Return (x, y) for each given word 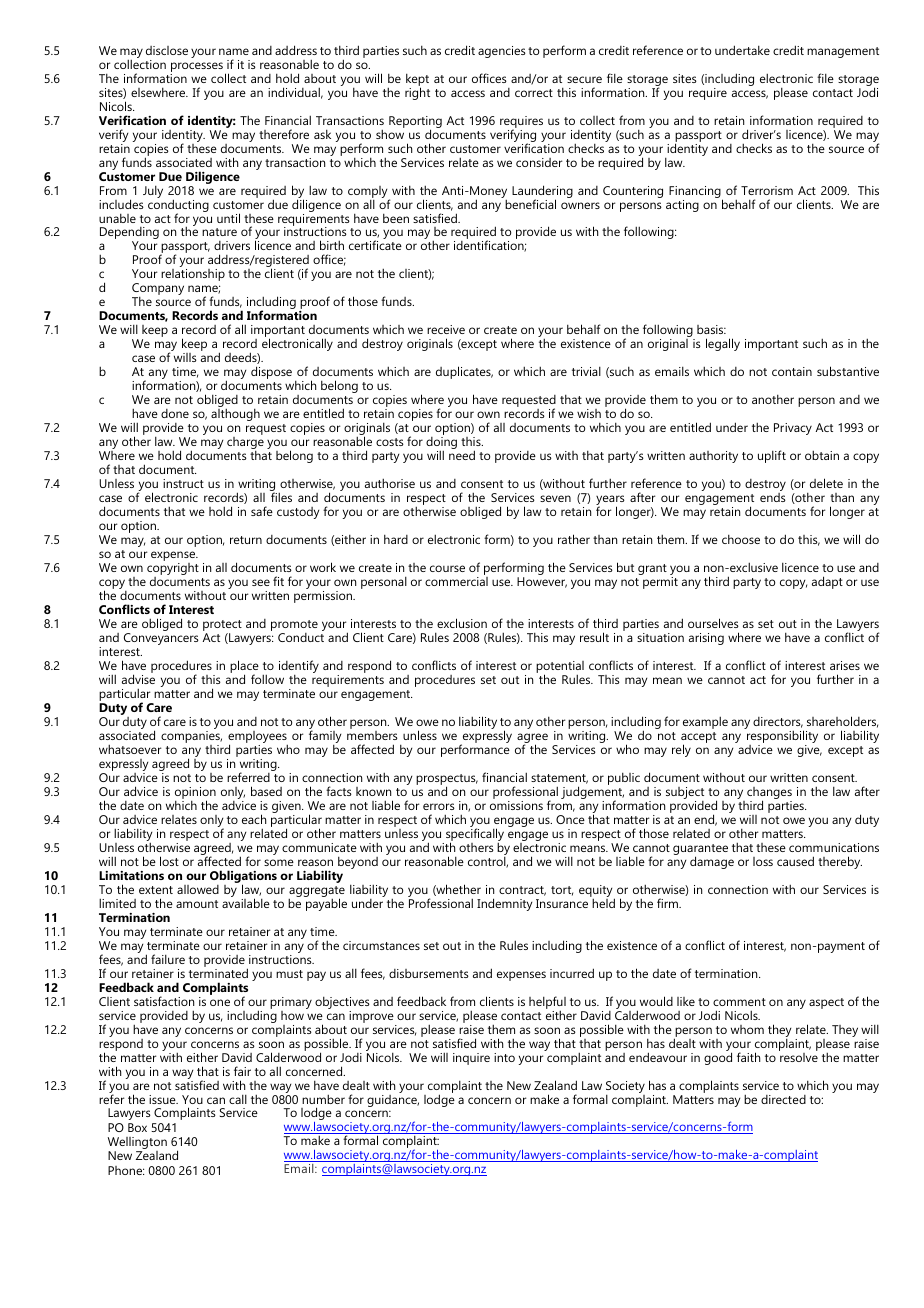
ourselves (713, 623)
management (843, 52)
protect (222, 627)
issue (163, 1099)
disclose (167, 50)
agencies (502, 52)
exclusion (462, 623)
